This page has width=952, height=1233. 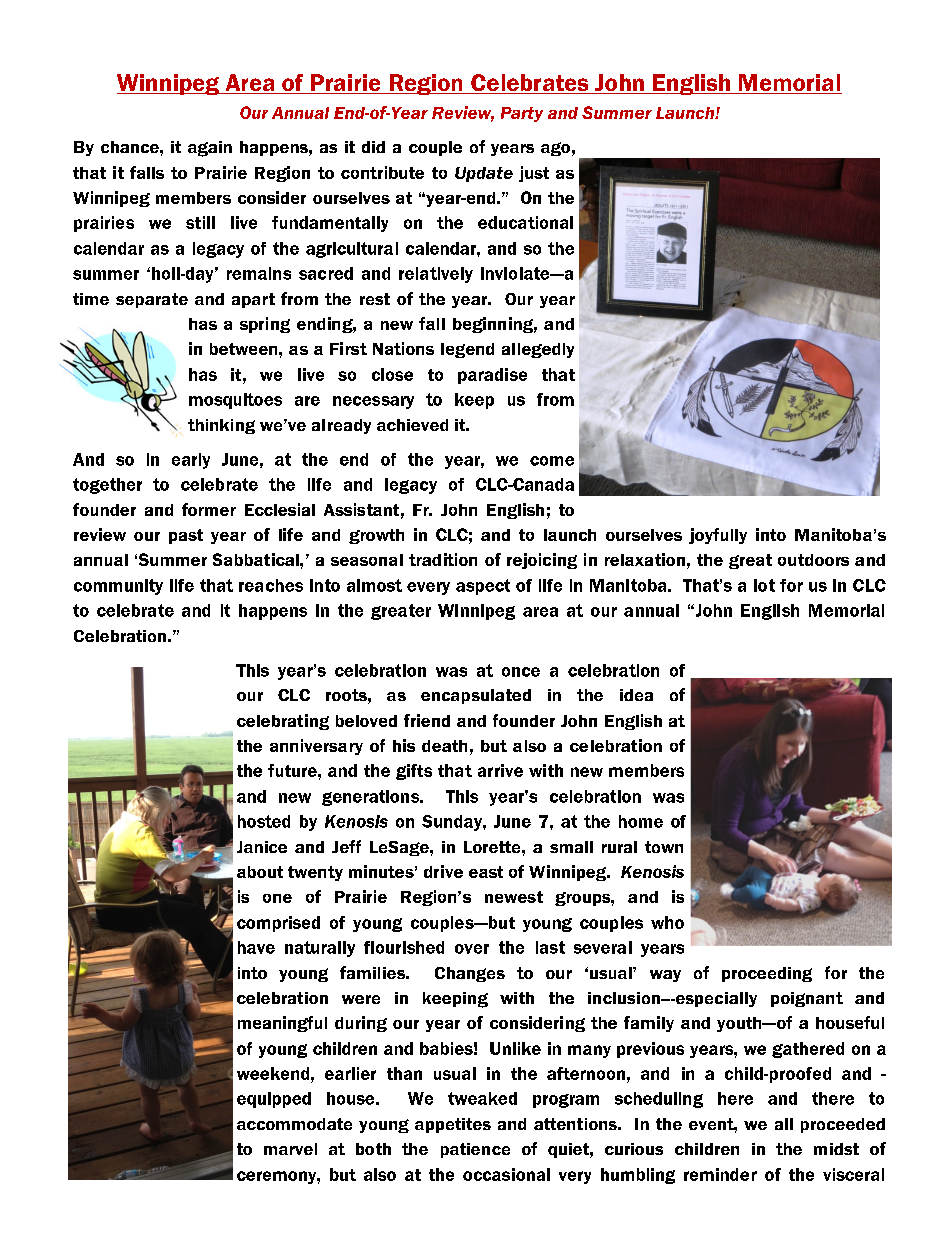 What do you see at coordinates (484, 174) in the page?
I see `Update` at bounding box center [484, 174].
